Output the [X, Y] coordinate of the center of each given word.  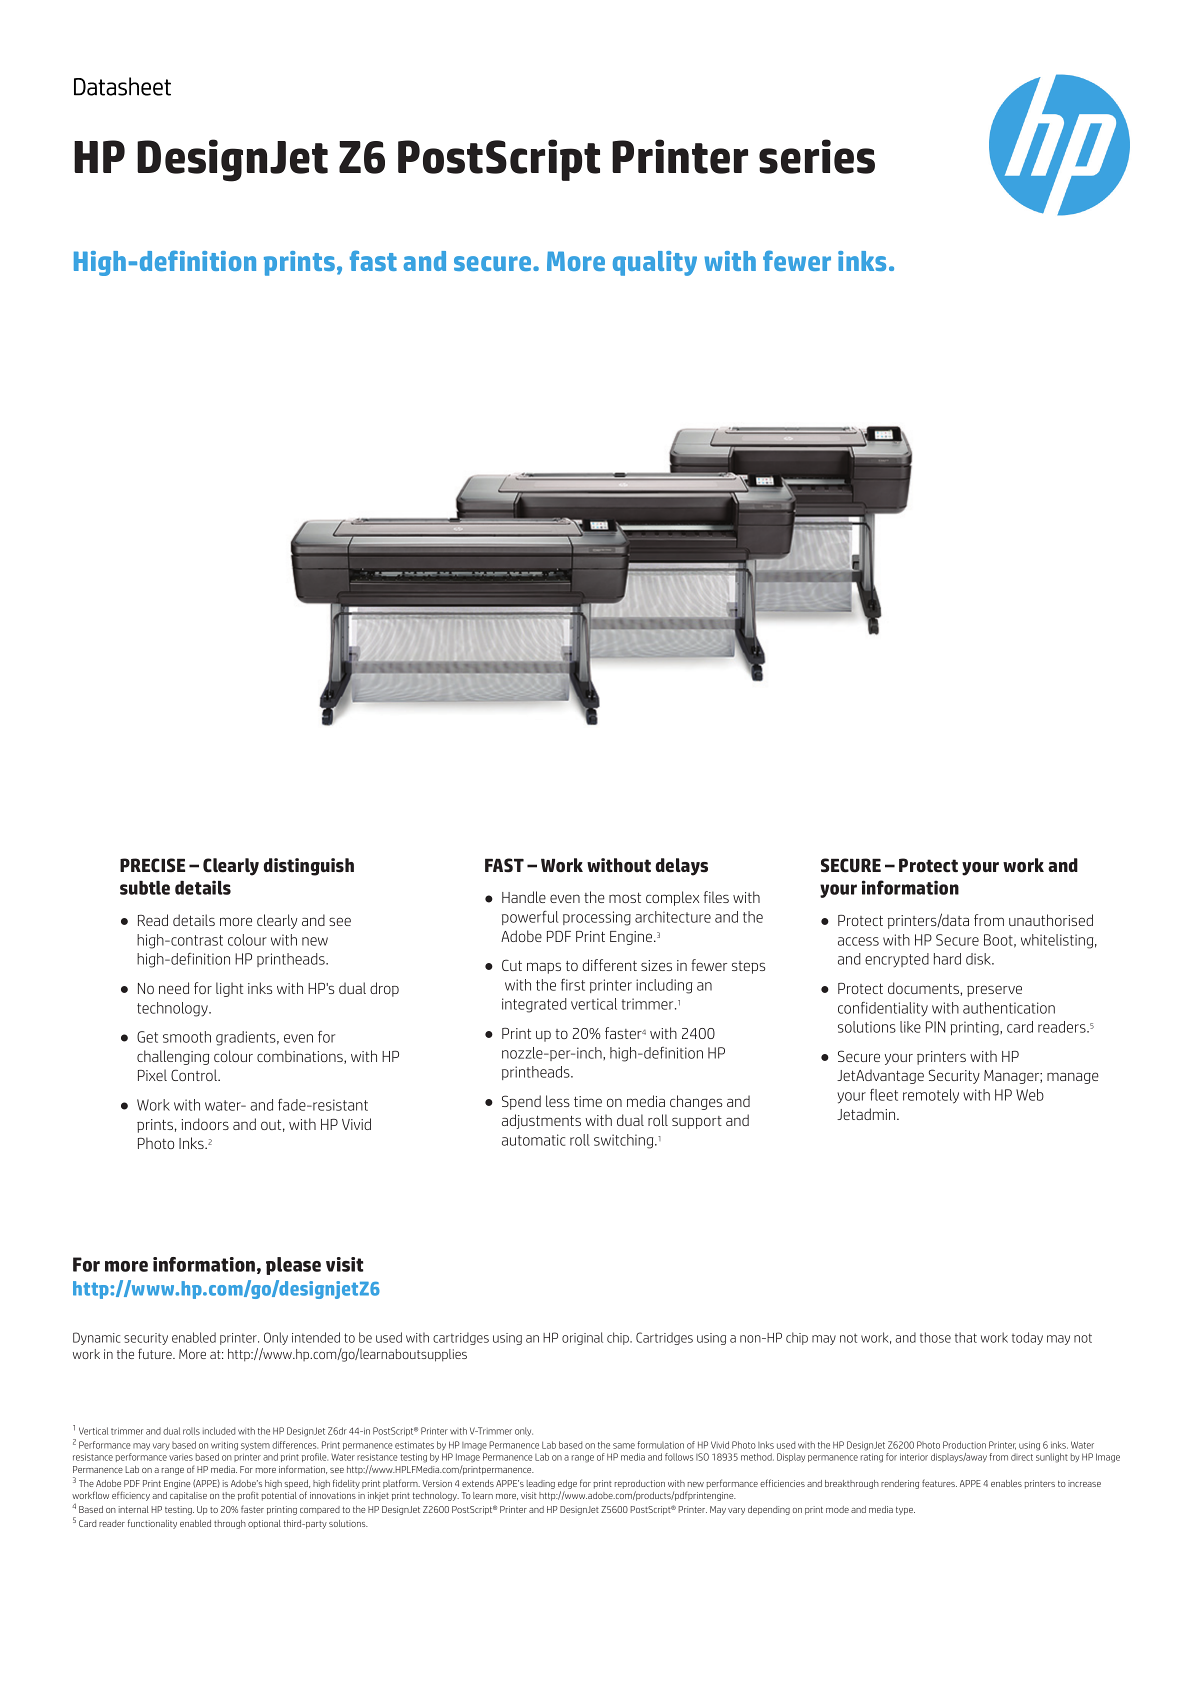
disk [979, 959]
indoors [205, 1124]
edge [567, 1484]
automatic [533, 1140]
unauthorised [1051, 920]
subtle [145, 888]
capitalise [188, 1496]
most [625, 898]
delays [682, 867]
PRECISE [152, 865]
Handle [524, 897]
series [817, 156]
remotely [931, 1096]
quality [655, 263]
